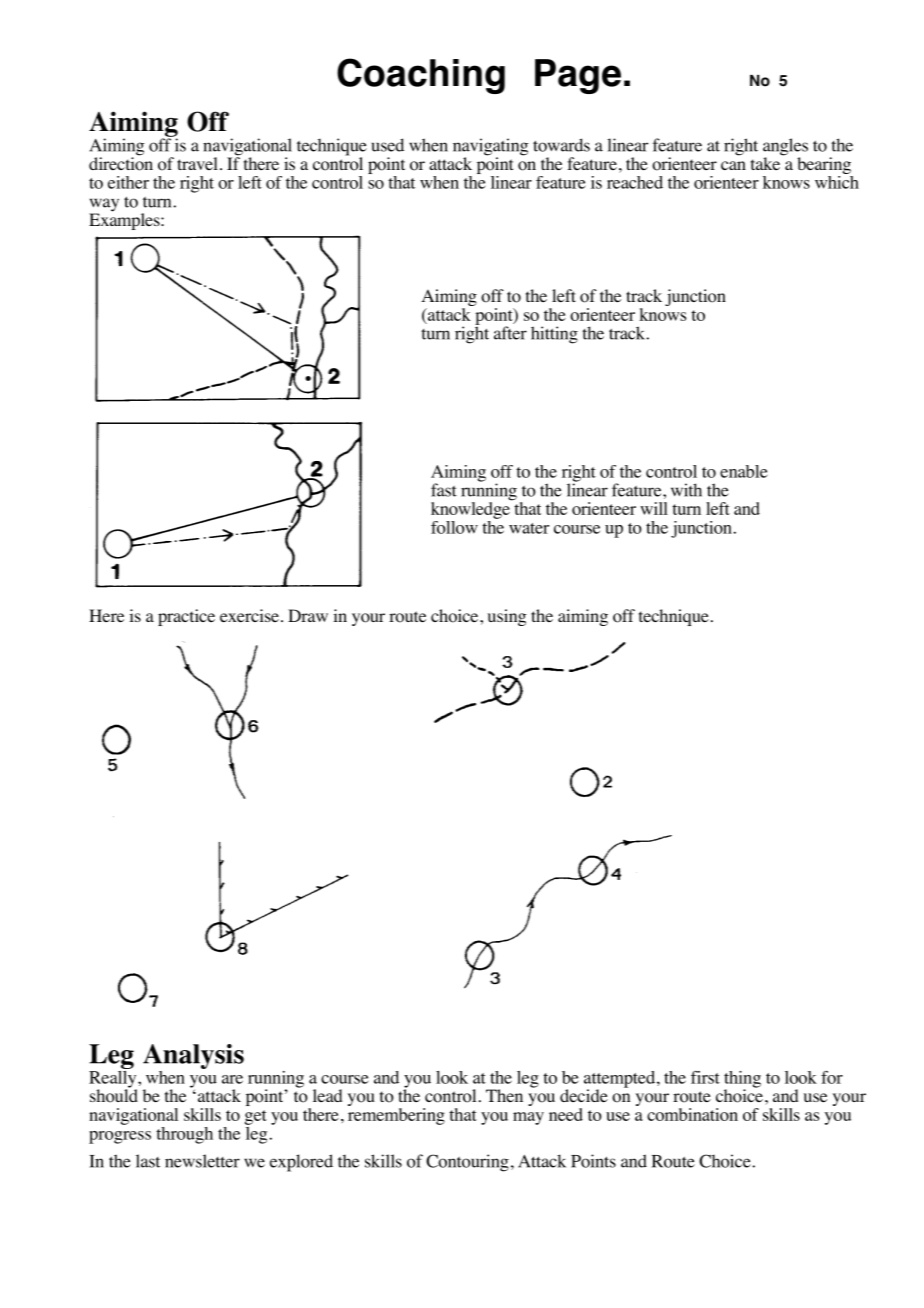 This screenshot has width=924, height=1308. Describe the element at coordinates (186, 617) in the screenshot. I see `practice` at that location.
